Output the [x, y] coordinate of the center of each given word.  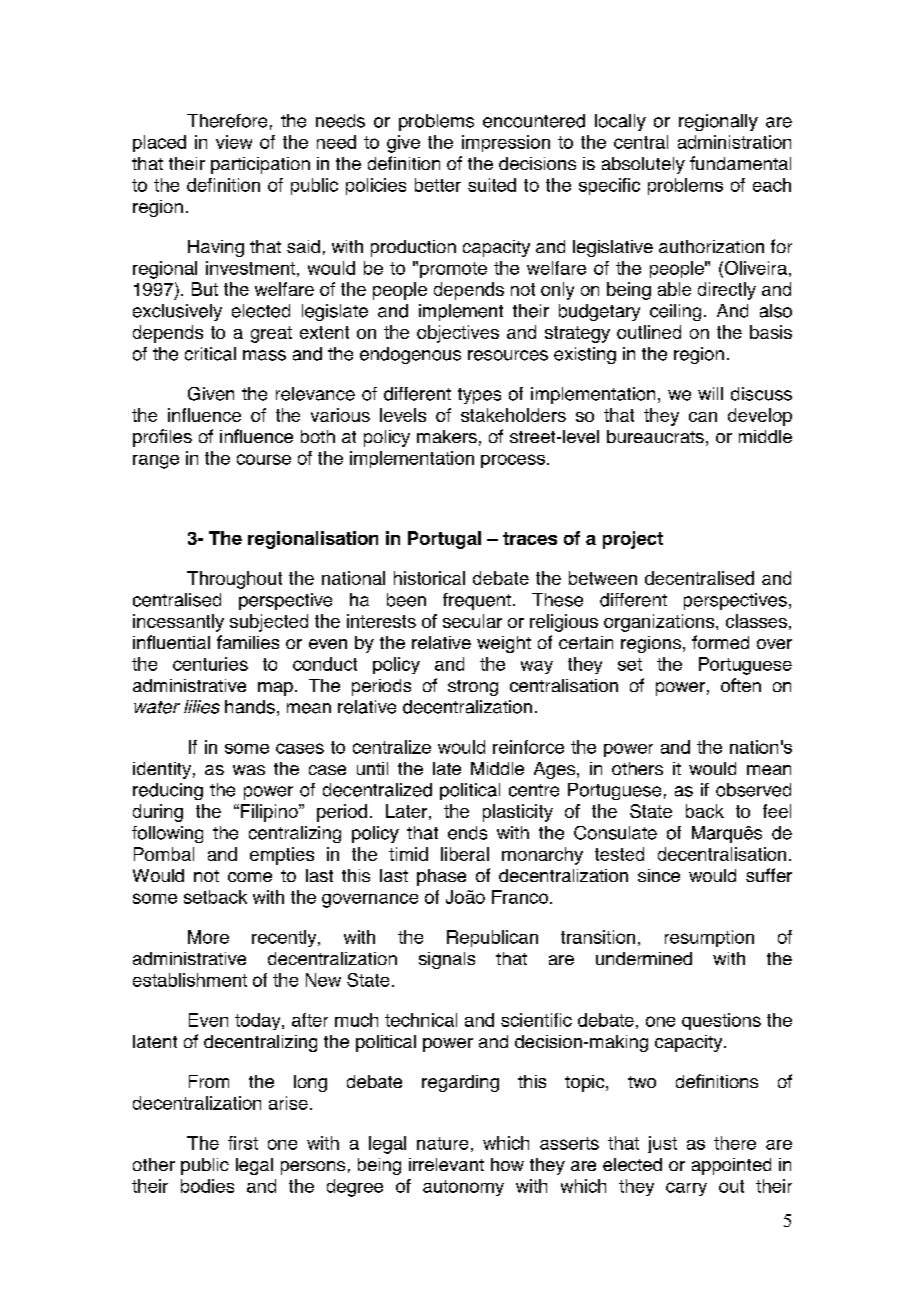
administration [734, 142]
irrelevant [446, 1164]
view [234, 142]
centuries [210, 664]
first [243, 1143]
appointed [731, 1166]
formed [720, 642]
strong [473, 688]
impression [506, 143]
